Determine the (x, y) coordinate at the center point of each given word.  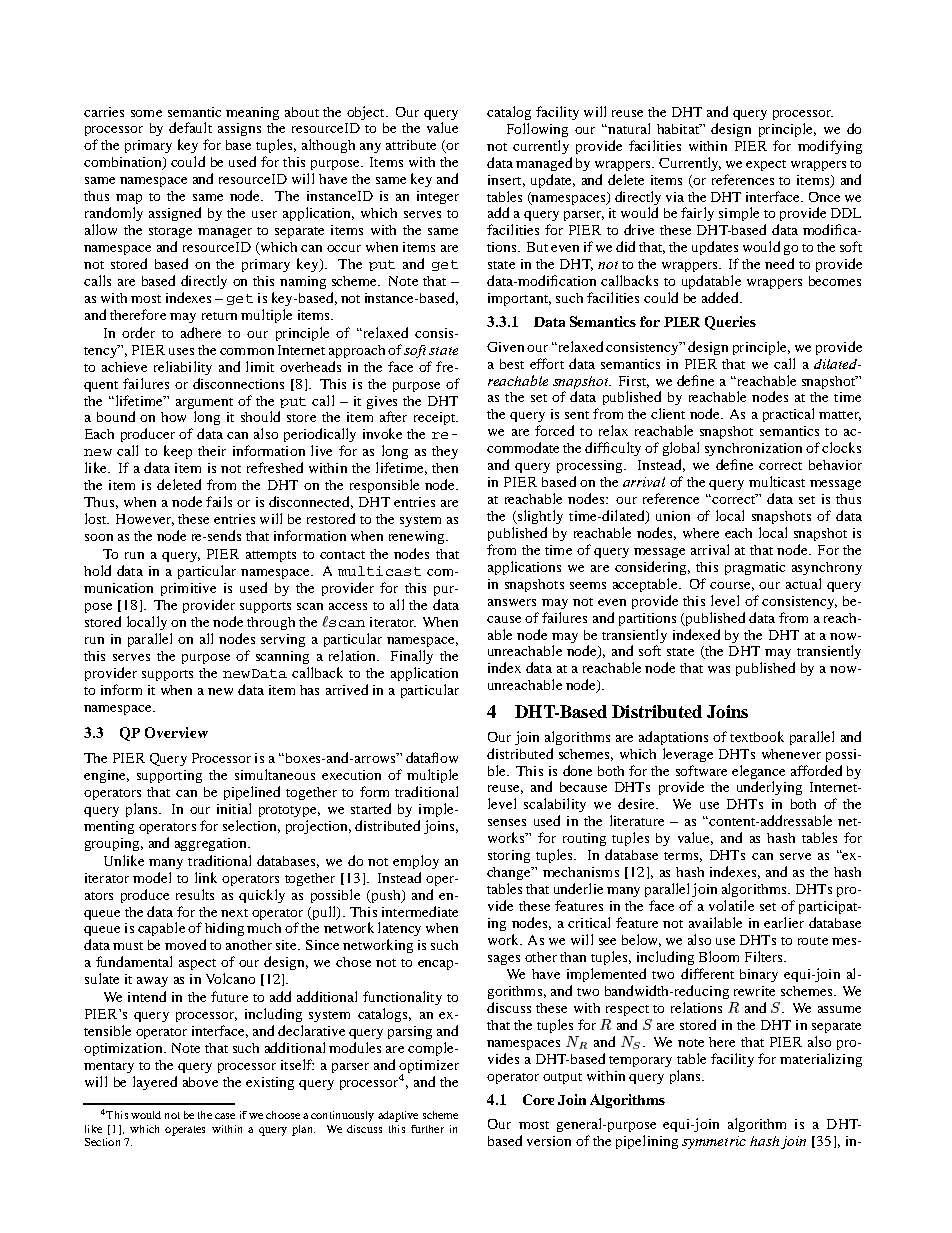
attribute (411, 145)
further (427, 1129)
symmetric (714, 1142)
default (190, 127)
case (225, 1116)
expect (766, 165)
